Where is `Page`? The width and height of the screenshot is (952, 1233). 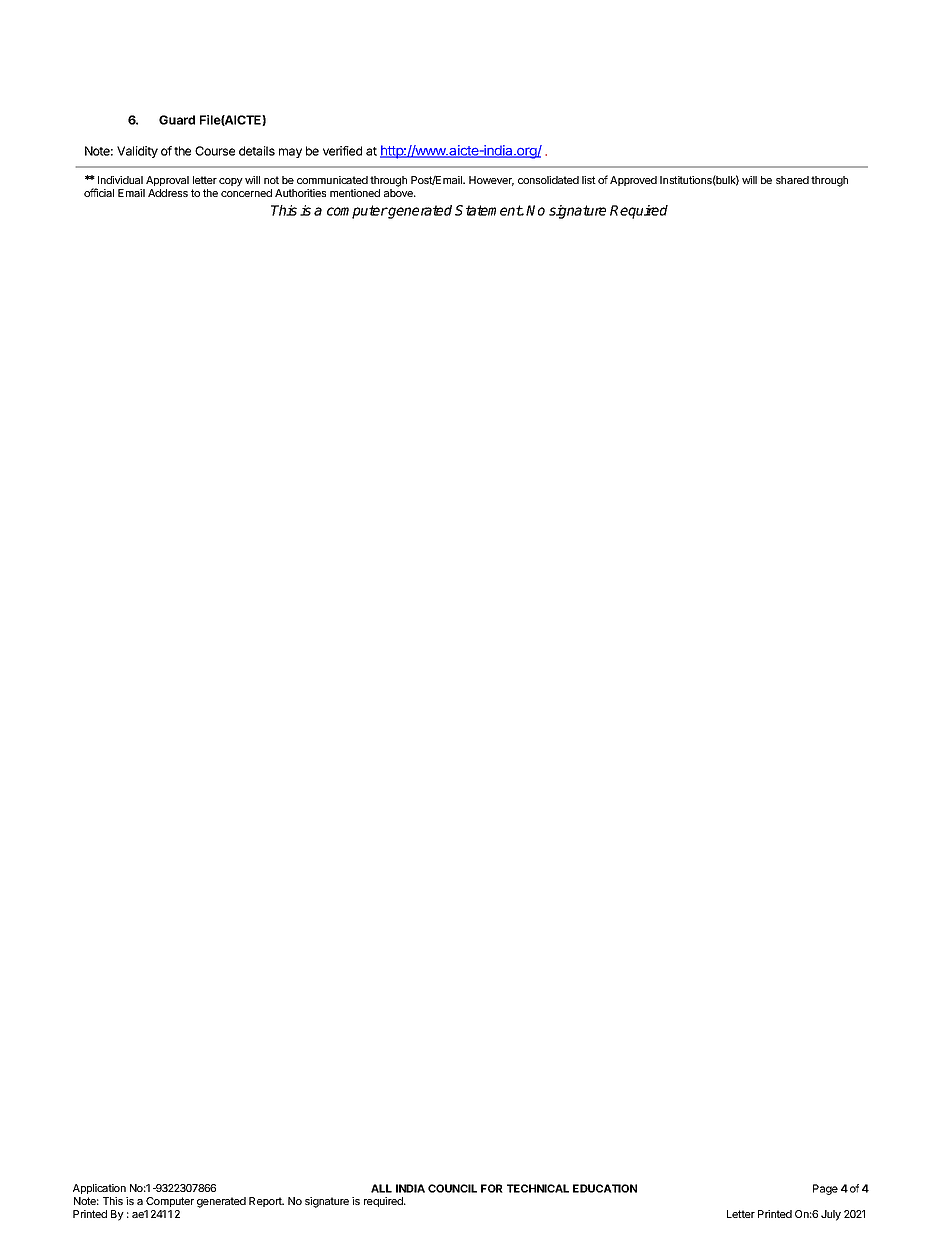 Page is located at coordinates (825, 1189).
